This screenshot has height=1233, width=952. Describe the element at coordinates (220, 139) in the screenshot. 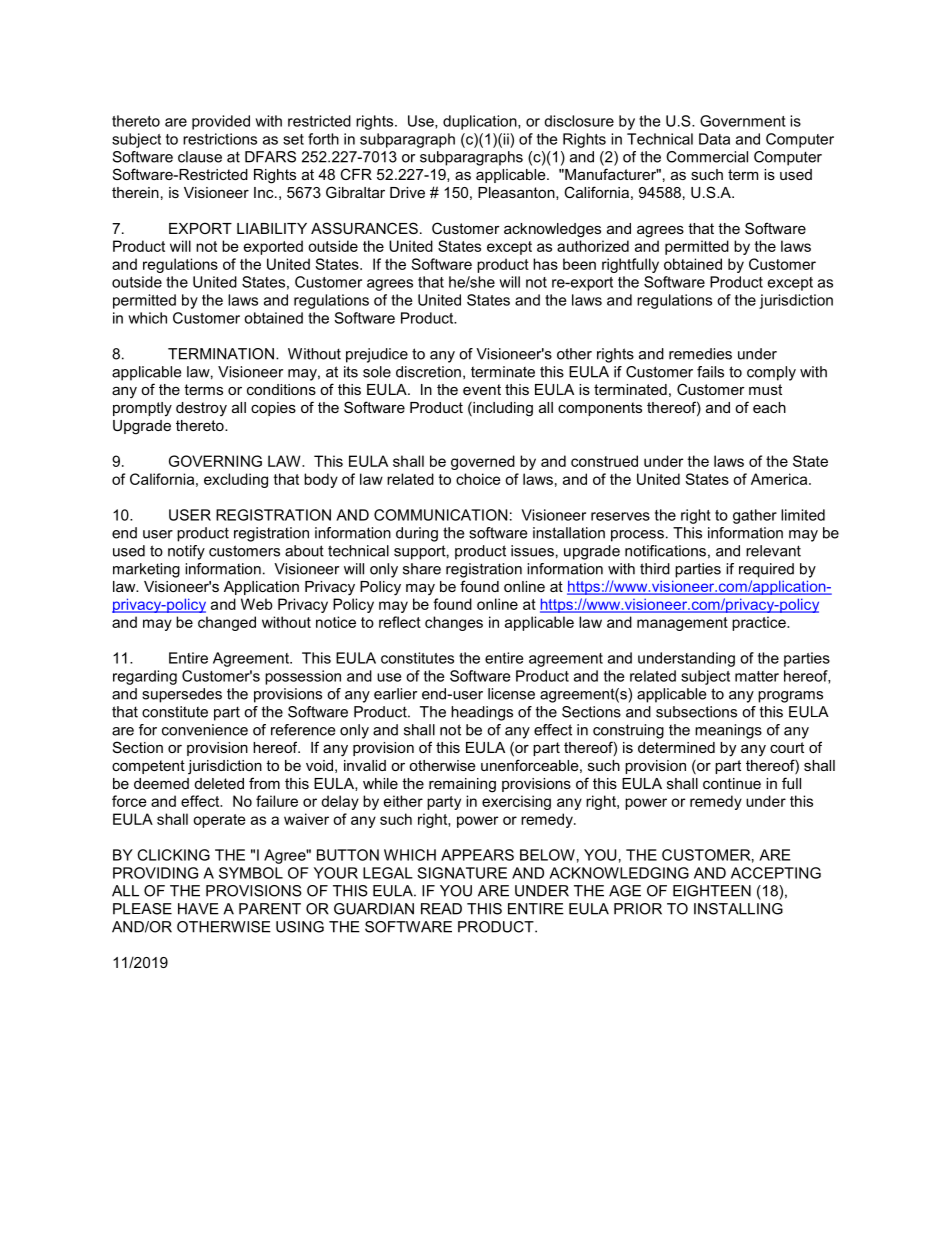

I see `restrictions` at that location.
